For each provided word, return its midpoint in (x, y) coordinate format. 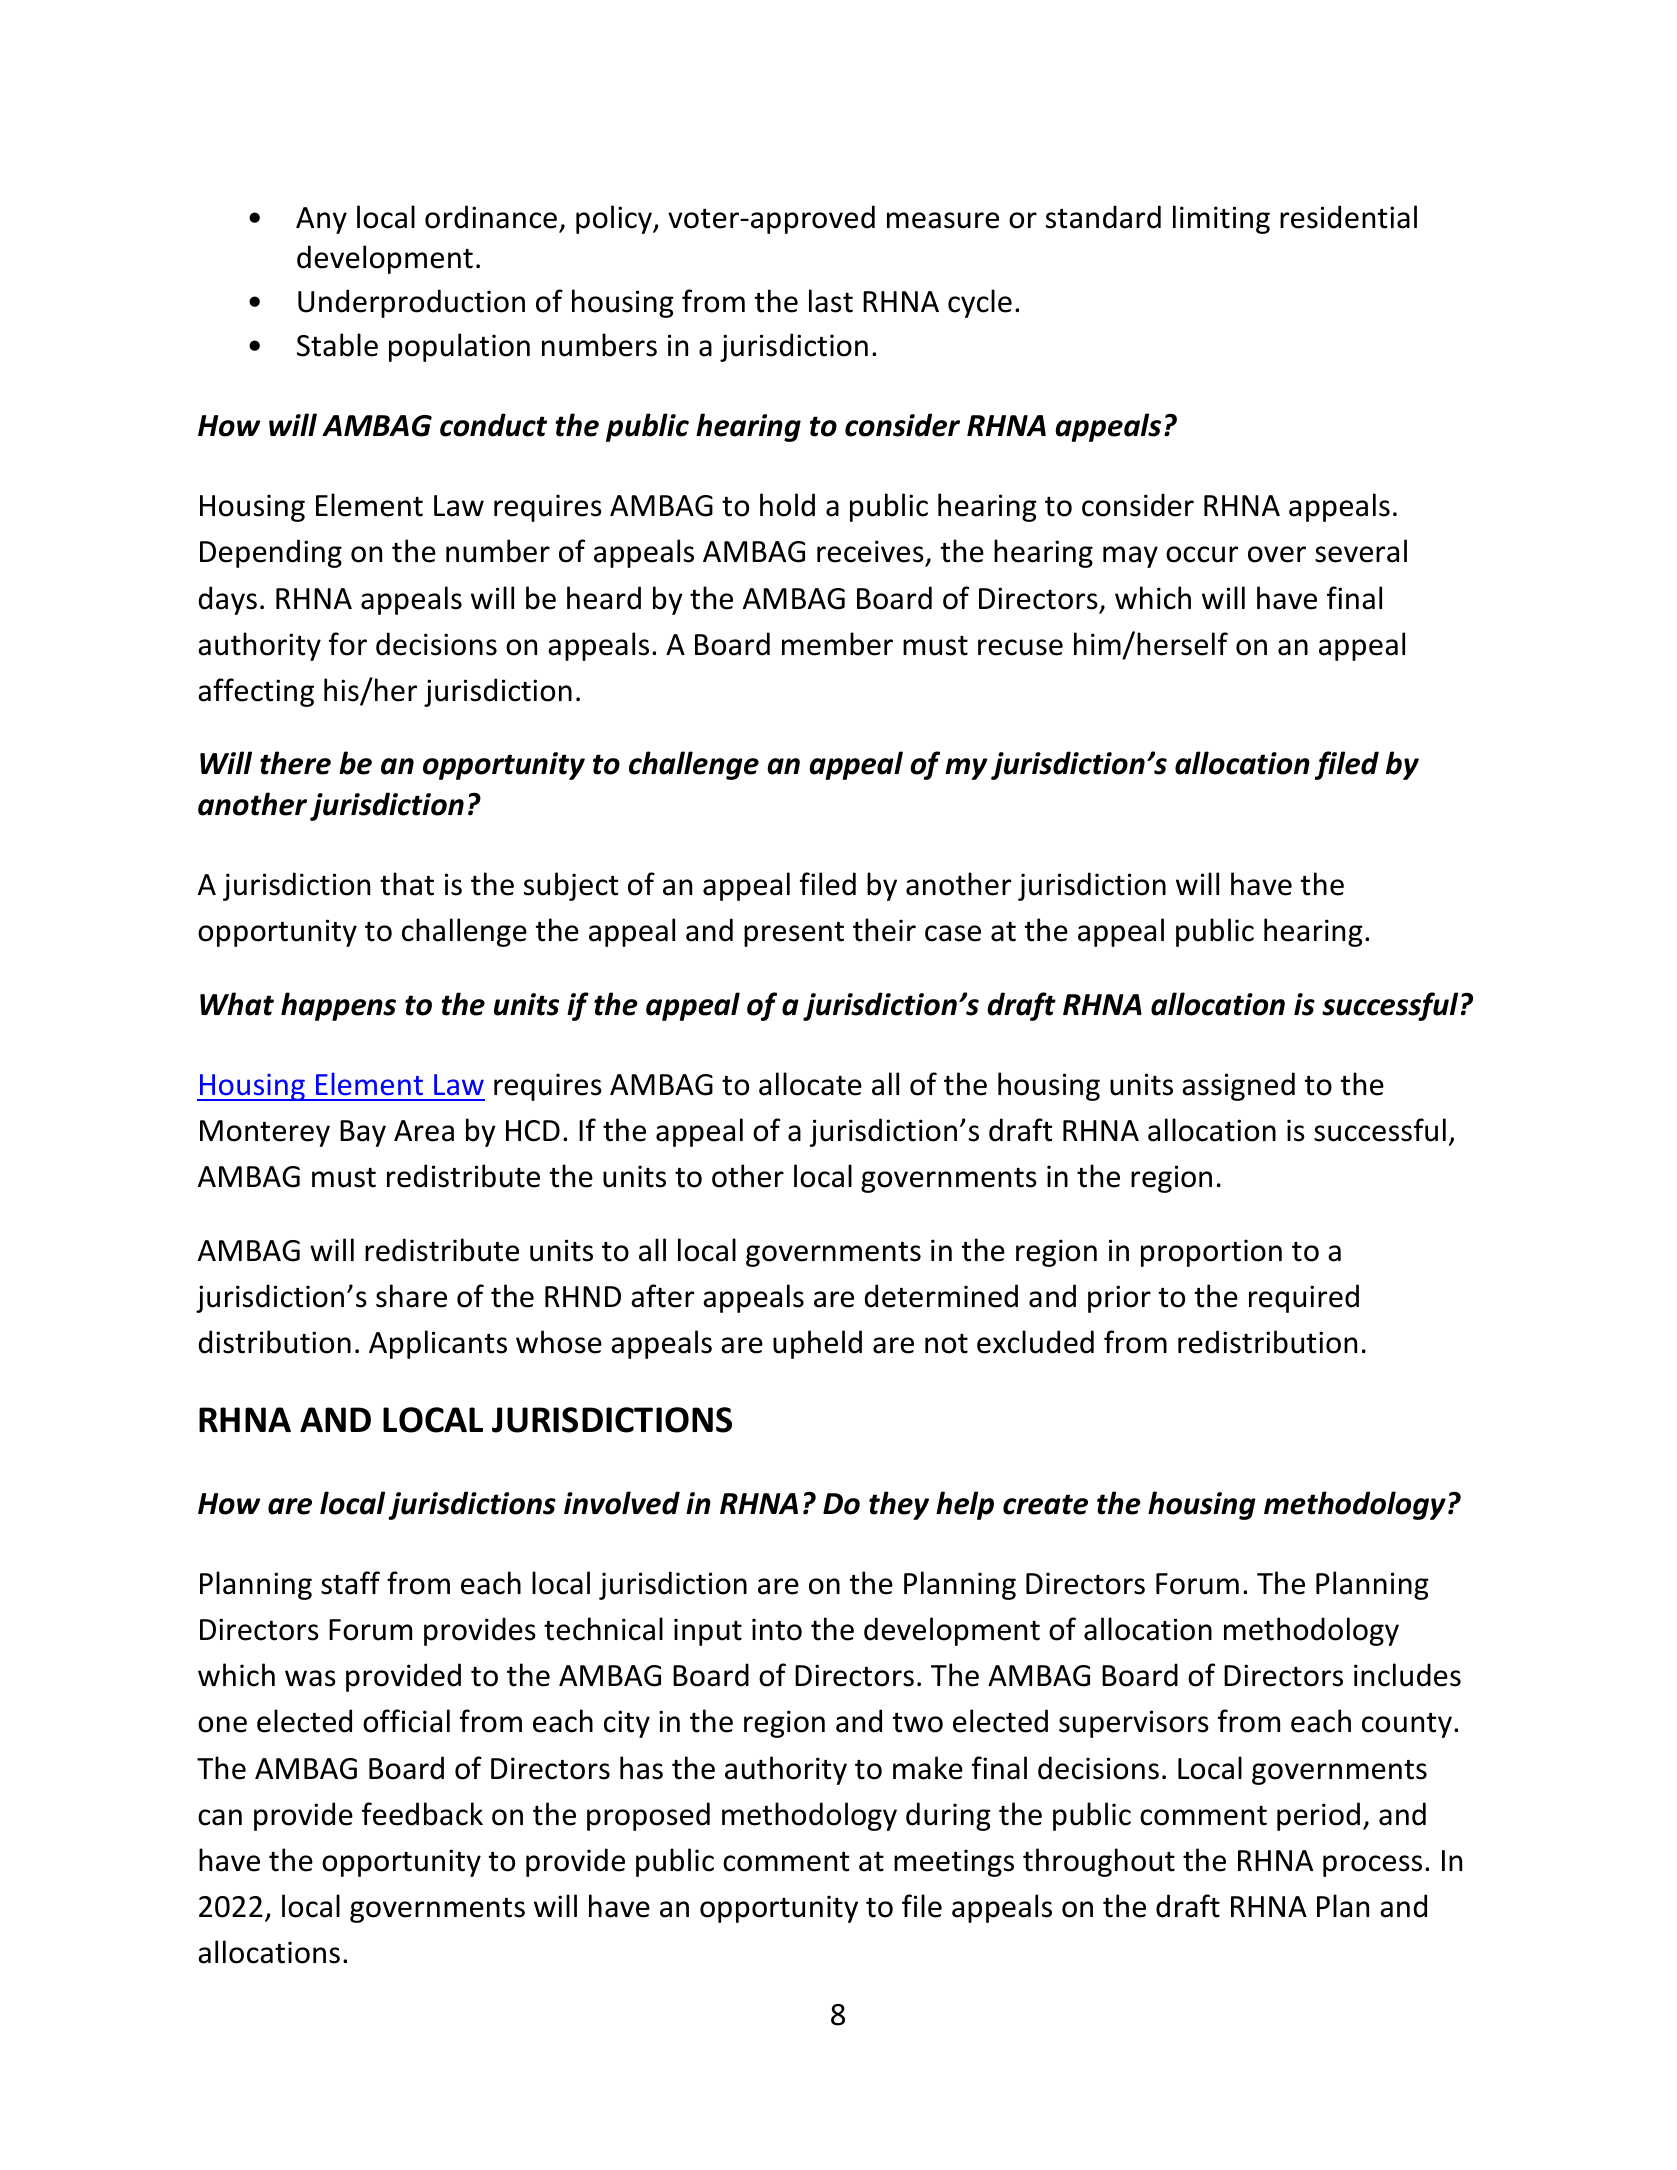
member (837, 644)
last (831, 301)
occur (1202, 554)
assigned (1238, 1086)
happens (338, 1006)
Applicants (438, 1344)
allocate (810, 1084)
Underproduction (411, 303)
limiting (1221, 219)
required (1304, 1298)
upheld (817, 1344)
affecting (256, 692)
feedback (422, 1814)
